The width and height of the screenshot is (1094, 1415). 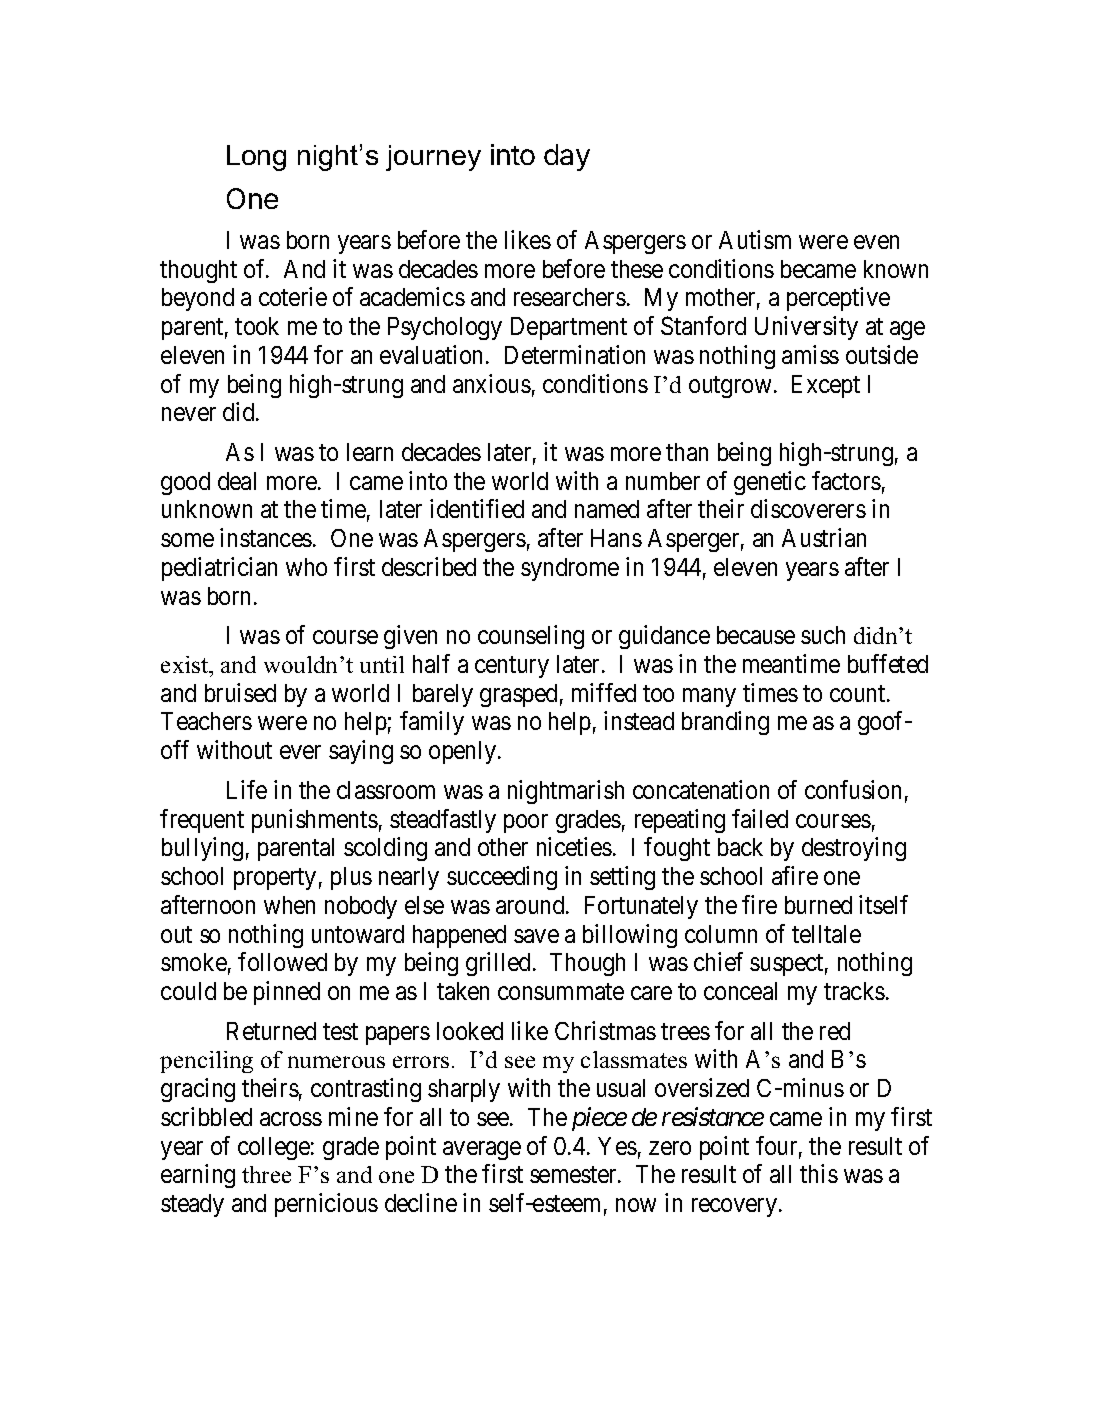 What do you see at coordinates (859, 693) in the screenshot?
I see `count` at bounding box center [859, 693].
